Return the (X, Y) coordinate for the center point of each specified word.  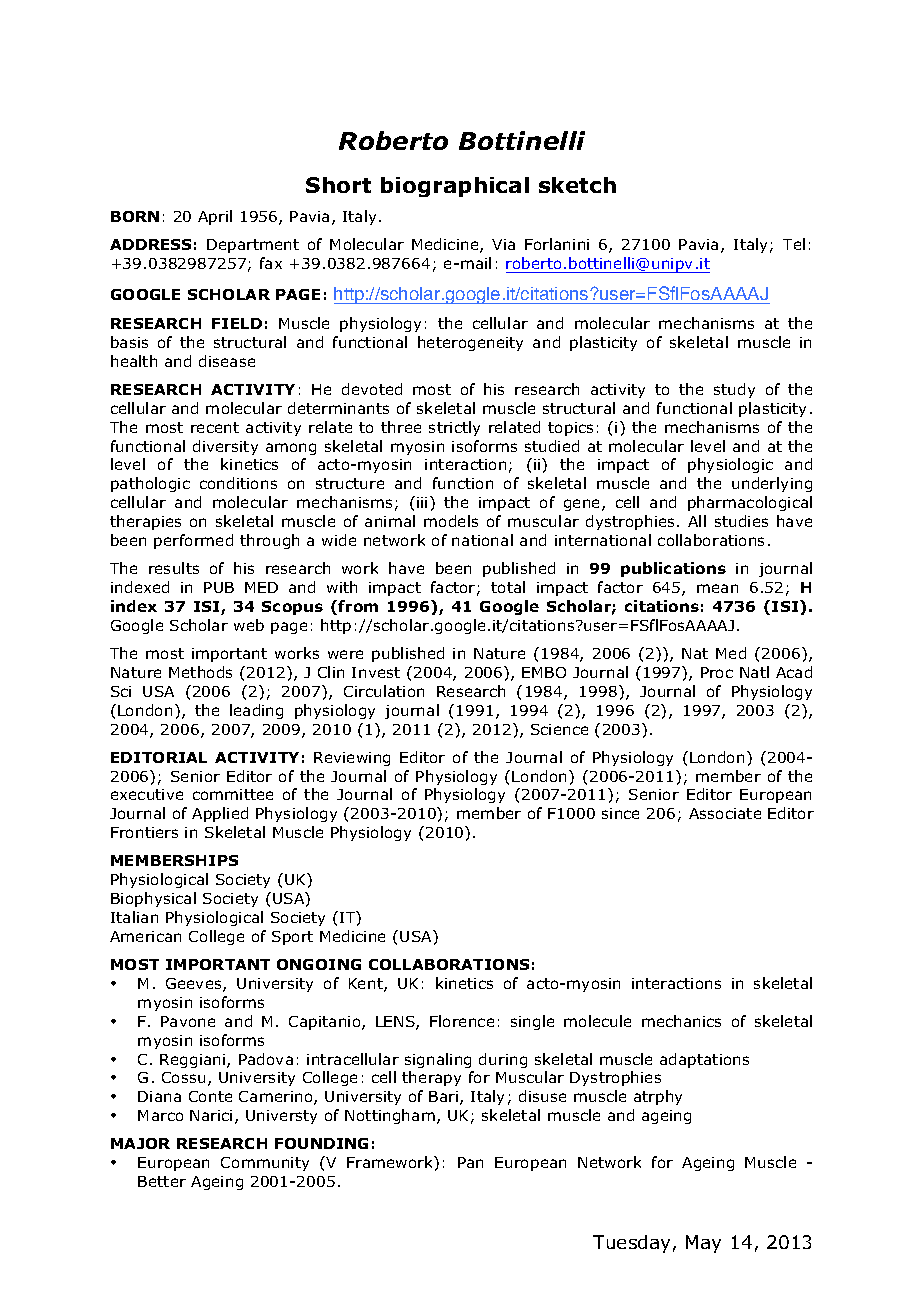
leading (256, 711)
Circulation (384, 691)
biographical (455, 187)
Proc (717, 672)
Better (162, 1181)
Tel (794, 244)
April (215, 217)
